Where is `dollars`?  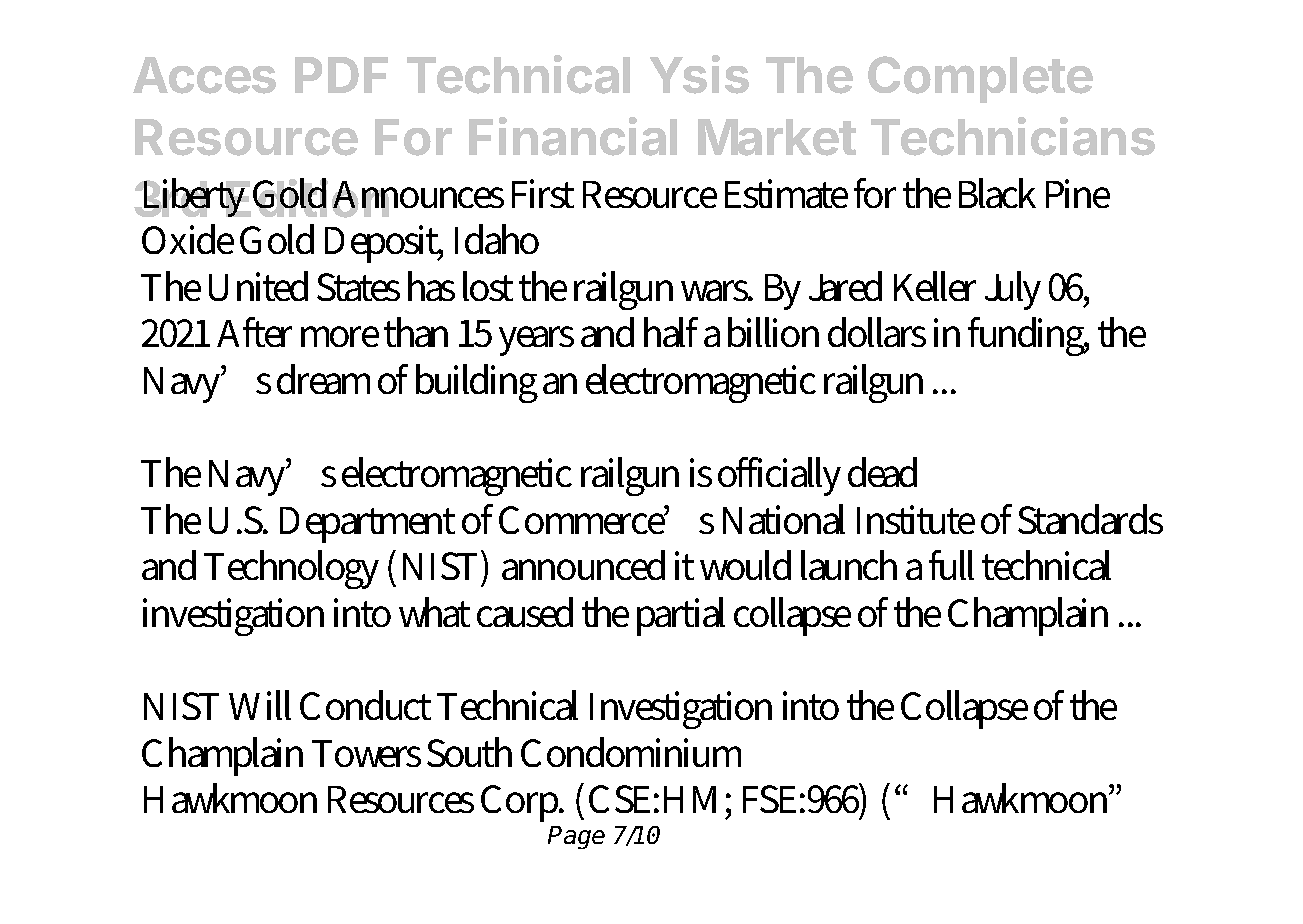
dollars is located at coordinates (877, 332).
